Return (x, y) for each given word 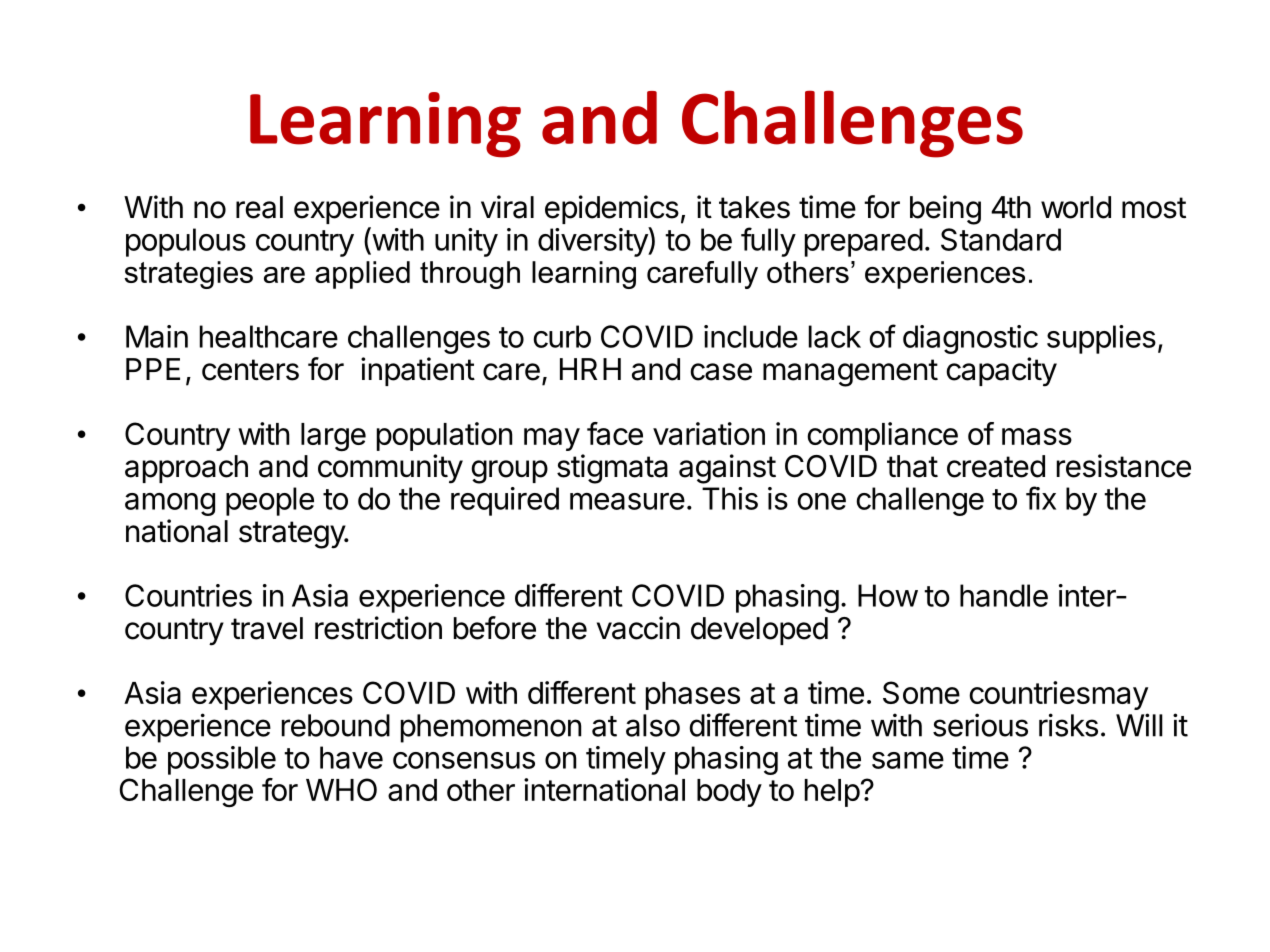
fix (1041, 498)
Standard (1001, 239)
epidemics (612, 209)
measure (627, 501)
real (259, 207)
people (270, 501)
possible (222, 760)
